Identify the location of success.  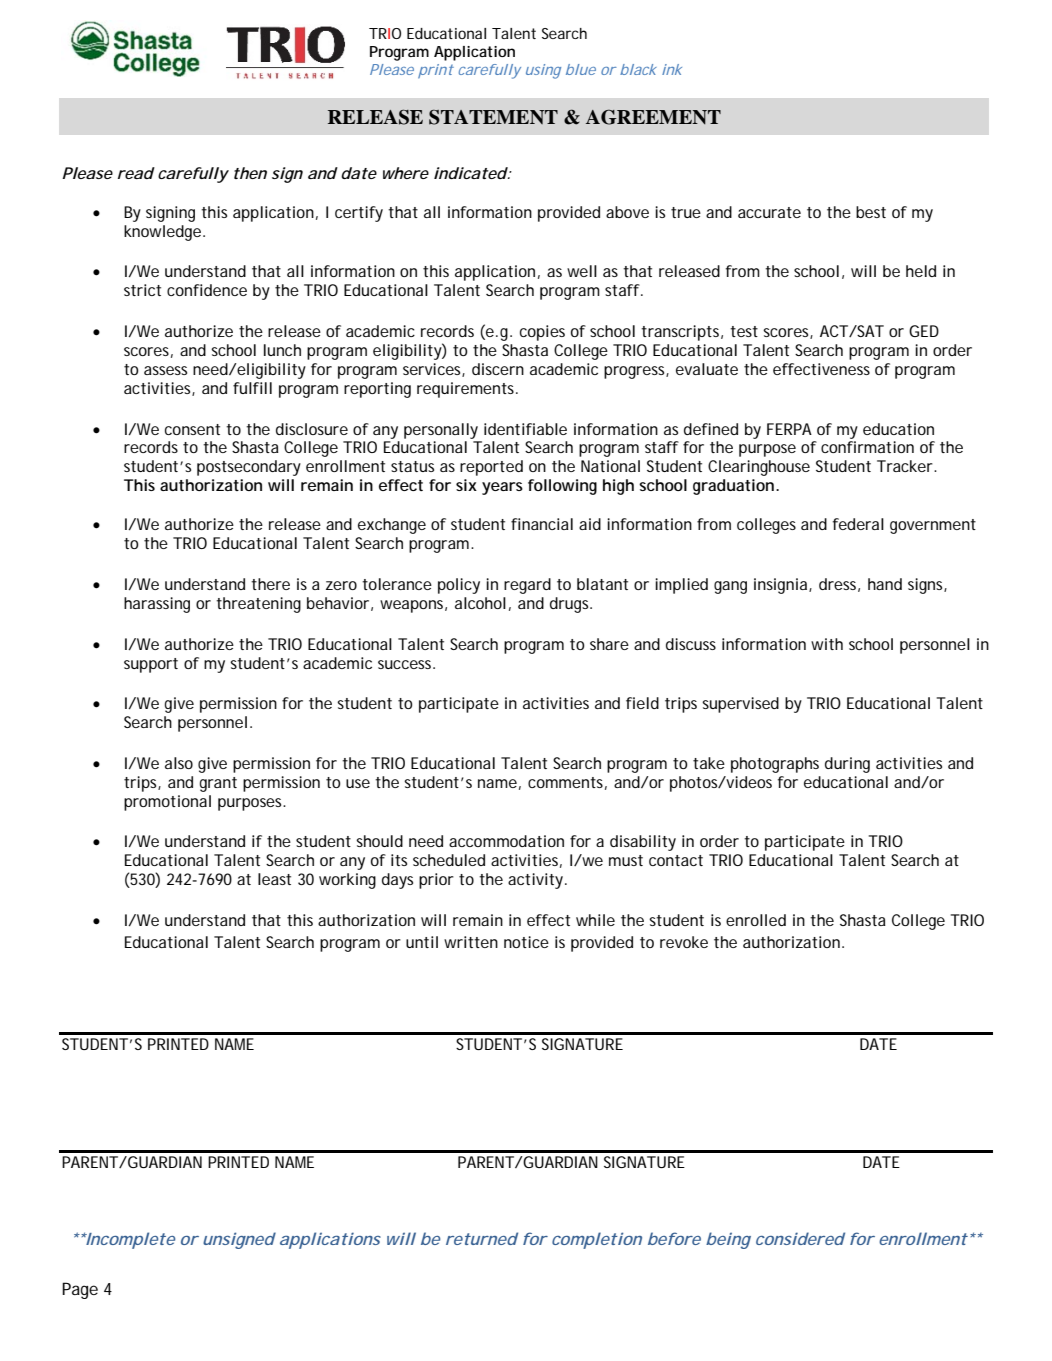
(406, 664).
